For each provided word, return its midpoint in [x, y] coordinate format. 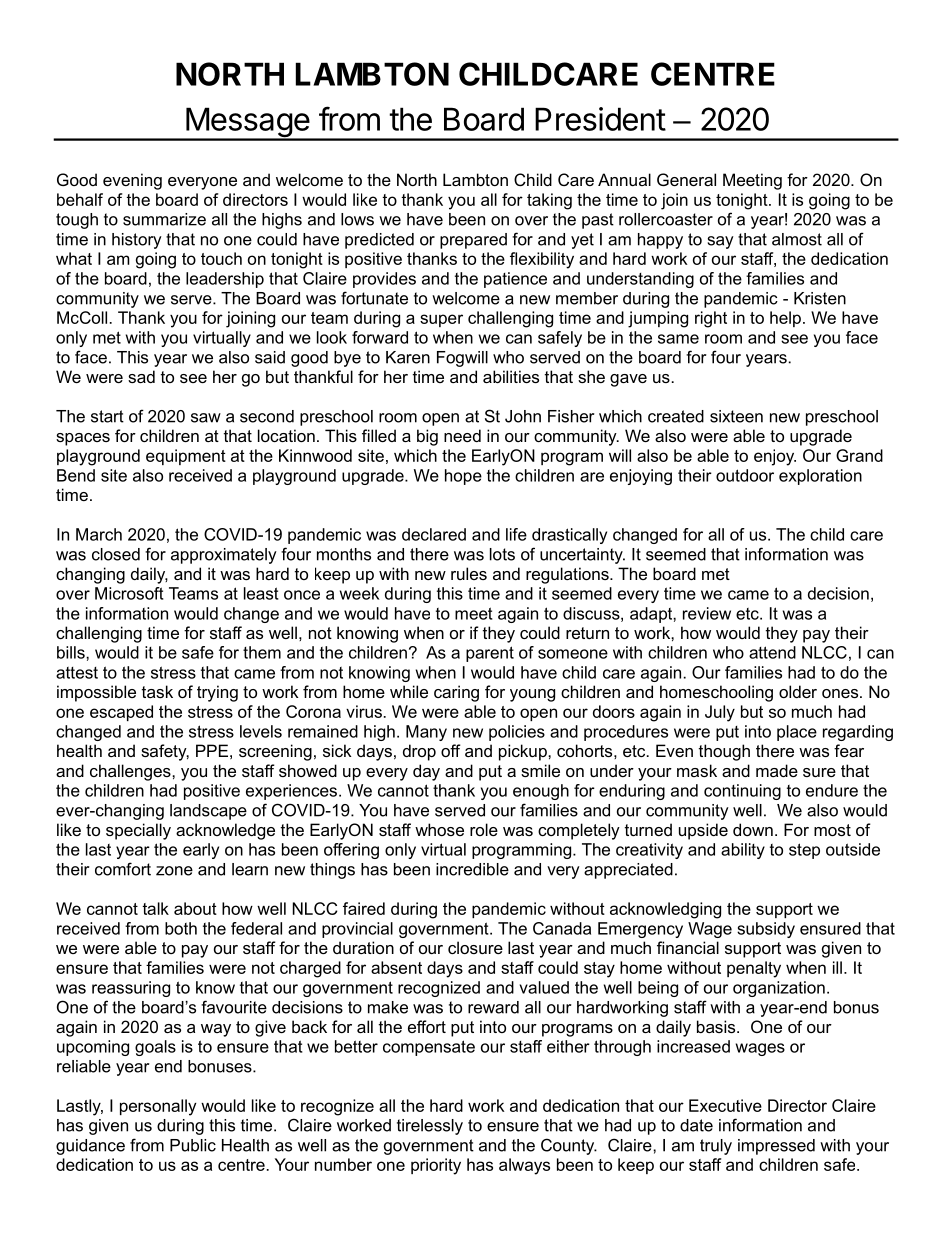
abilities [511, 376]
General [686, 179]
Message [247, 123]
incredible [472, 869]
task [157, 691]
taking [549, 201]
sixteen [736, 416]
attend [772, 652]
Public [193, 1145]
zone [174, 871]
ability [743, 851]
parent [490, 654]
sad [141, 376]
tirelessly [430, 1127]
